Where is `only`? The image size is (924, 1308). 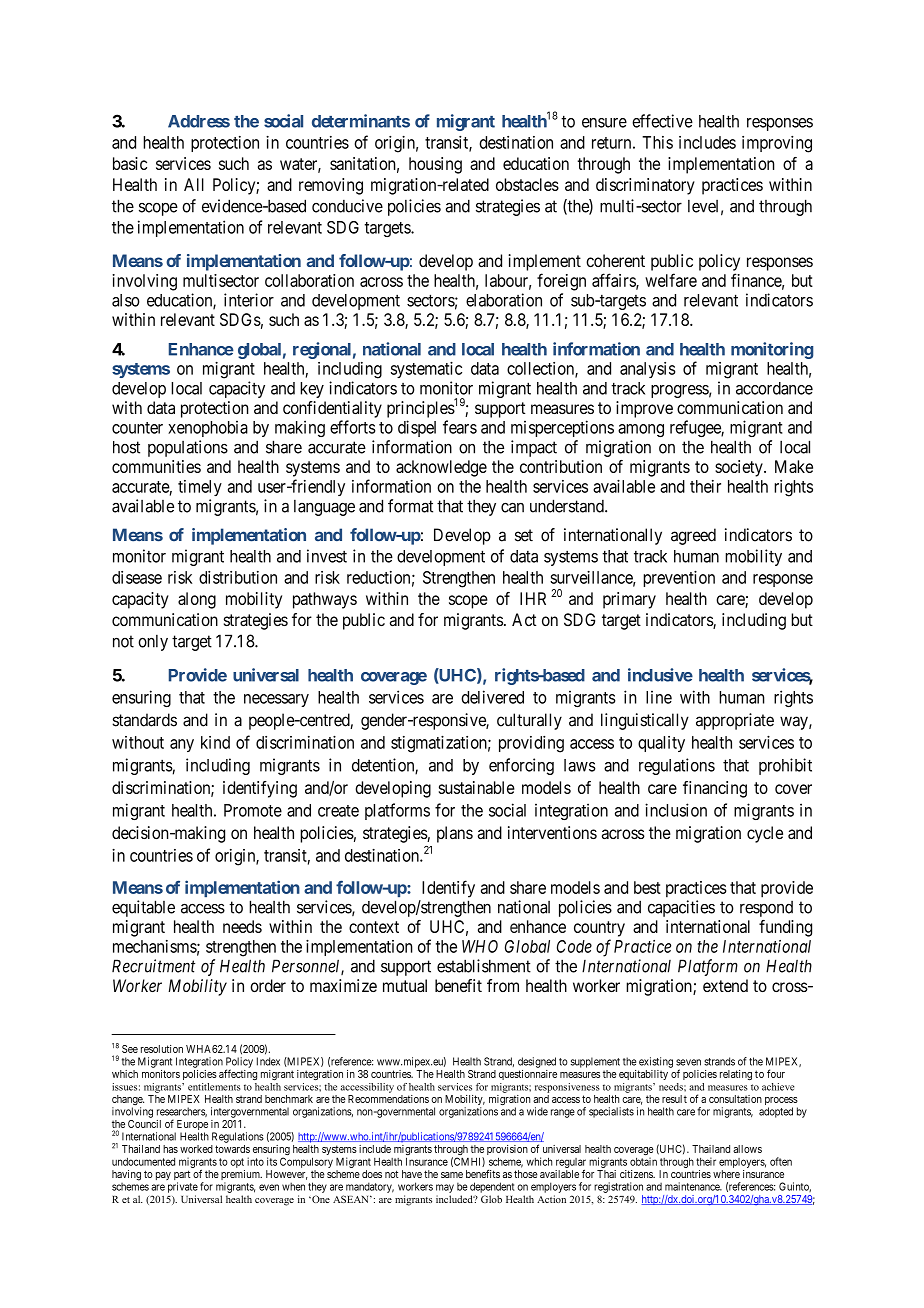 only is located at coordinates (153, 643).
